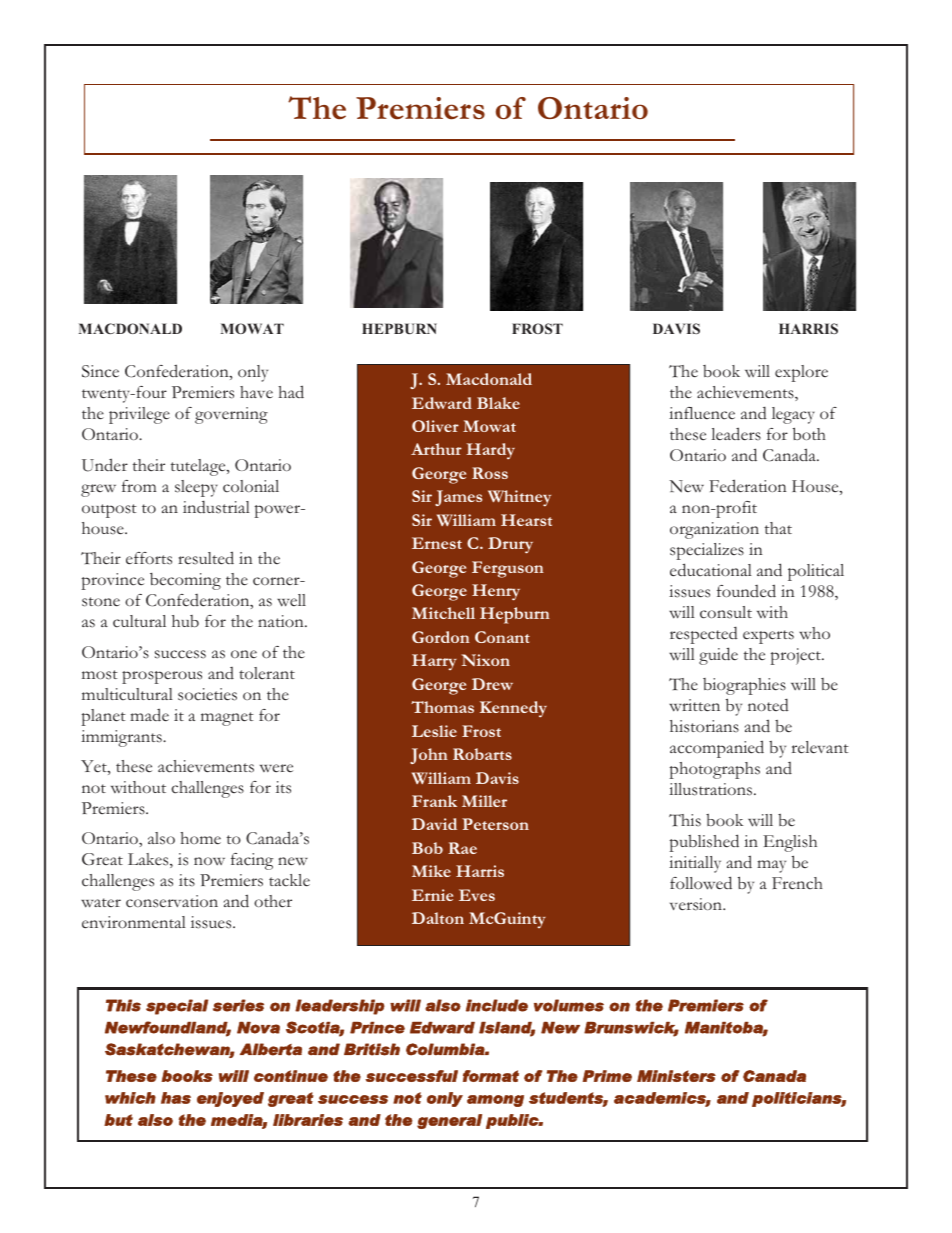 This page has height=1233, width=952. Describe the element at coordinates (209, 861) in the page. I see `now` at that location.
